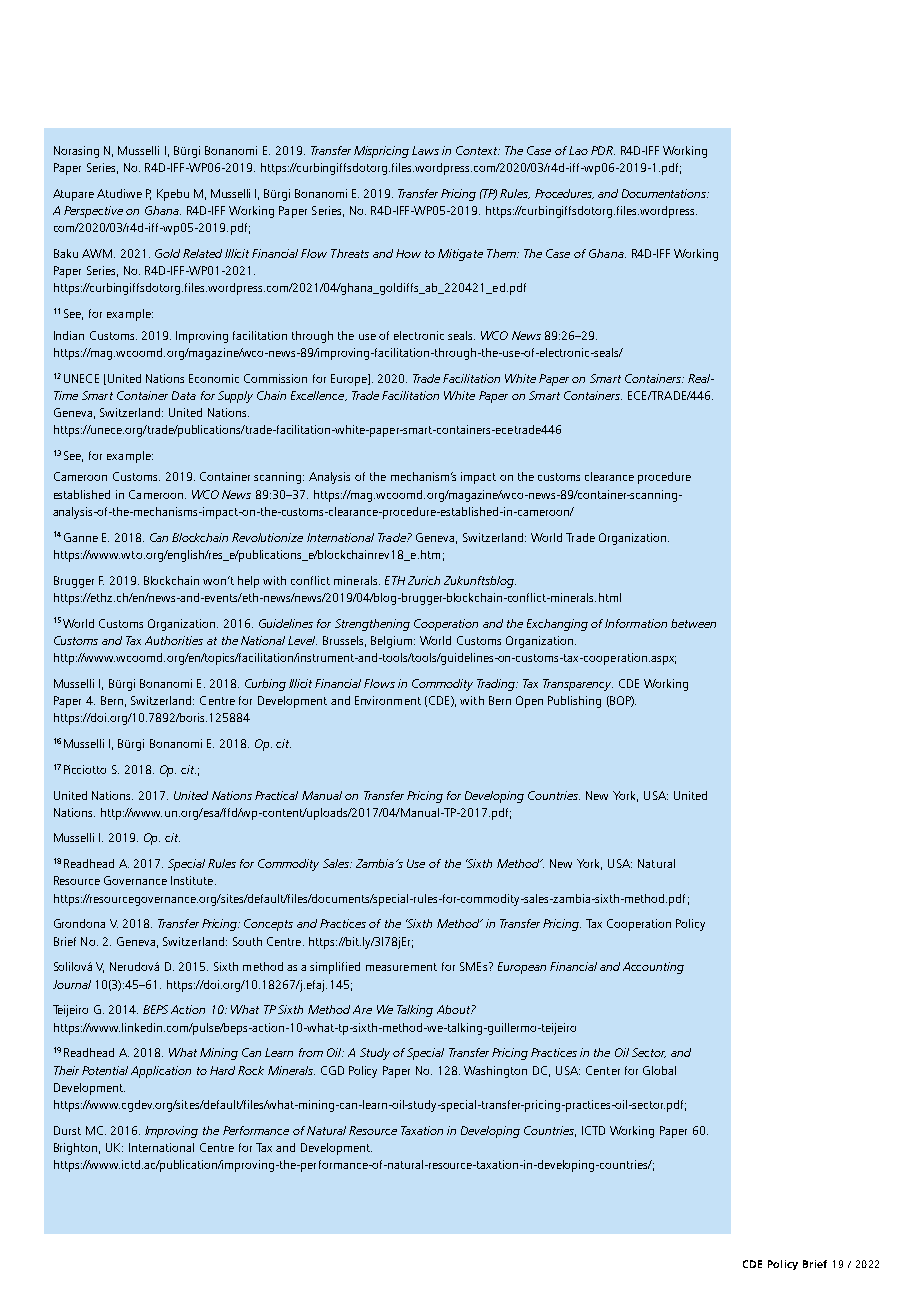  Describe the element at coordinates (425, 150) in the screenshot. I see `Laws` at that location.
